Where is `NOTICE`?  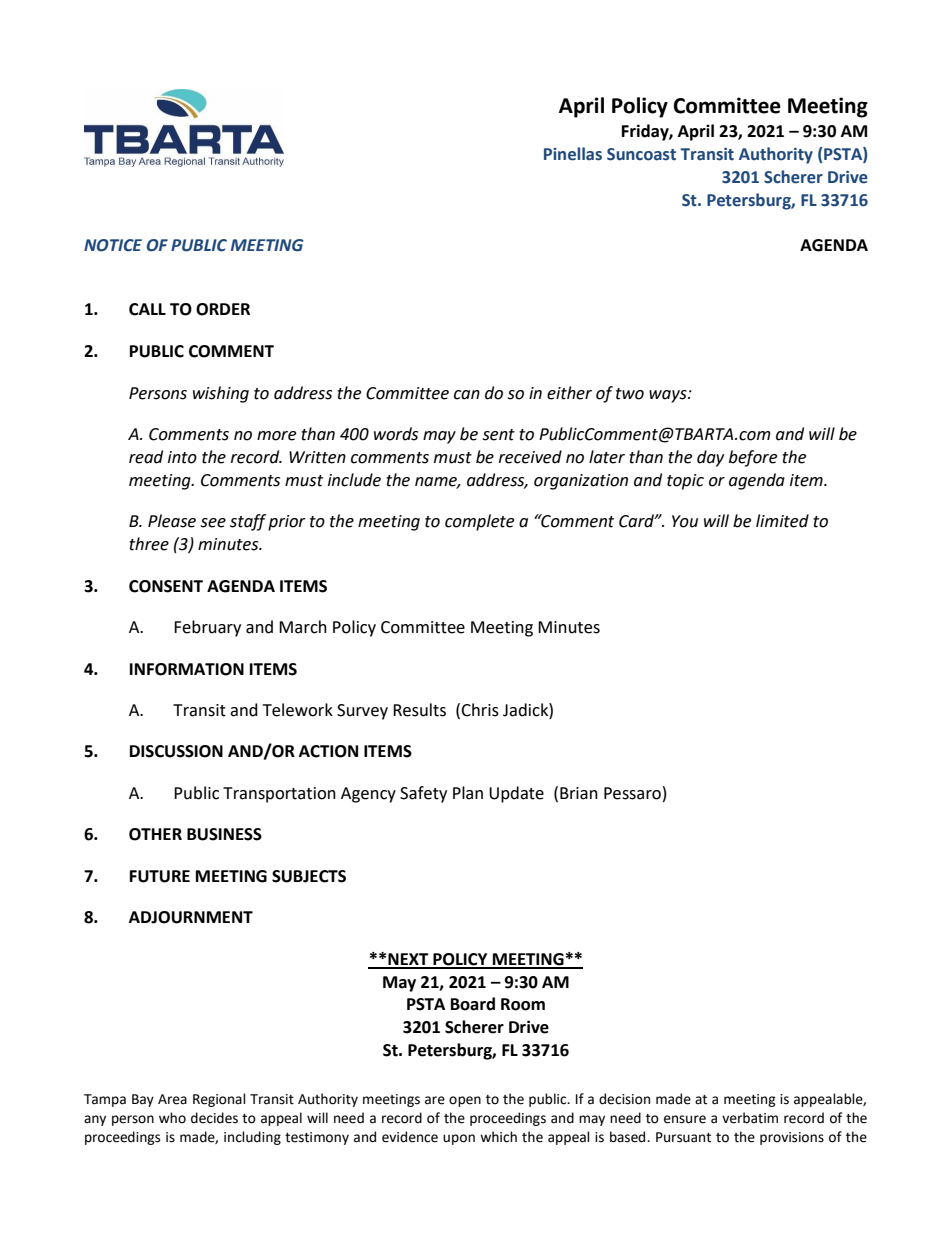 NOTICE is located at coordinates (113, 245).
